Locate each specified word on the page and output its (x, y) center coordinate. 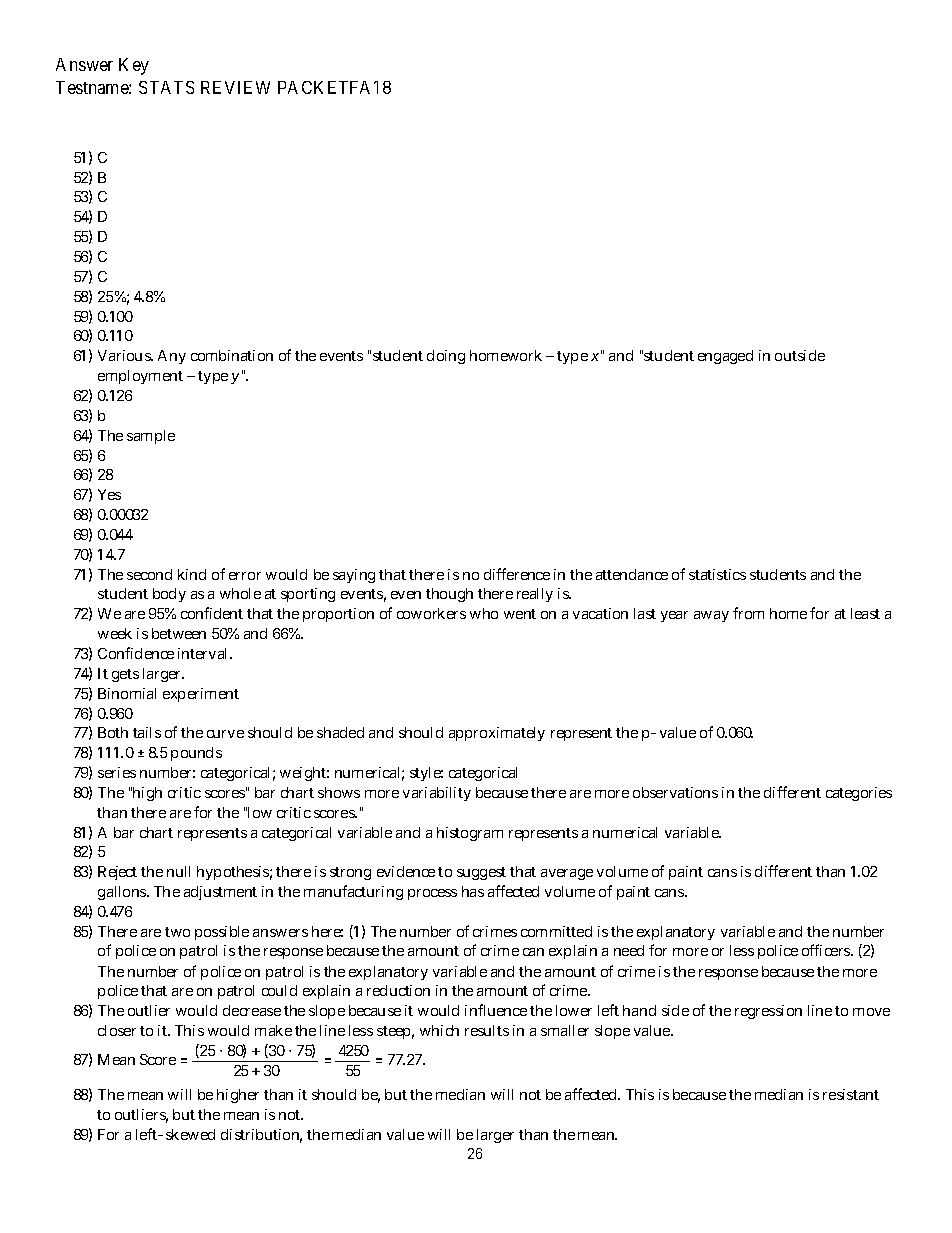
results (487, 1030)
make (273, 1030)
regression (768, 1012)
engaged (725, 357)
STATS (166, 87)
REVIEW (235, 87)
